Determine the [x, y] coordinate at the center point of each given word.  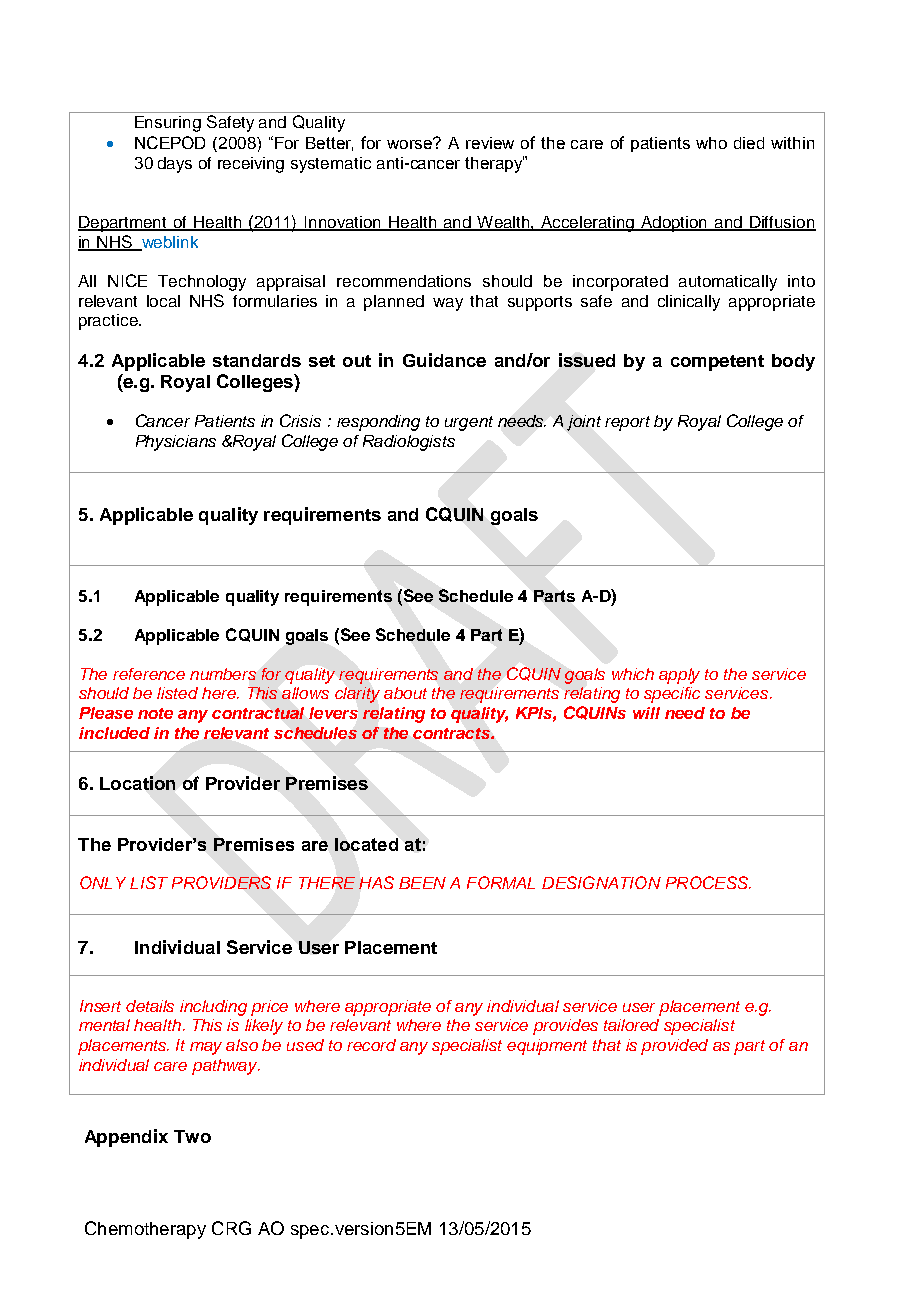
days [175, 165]
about [405, 693]
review [490, 143]
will [646, 713]
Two [192, 1136]
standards [257, 360]
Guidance [444, 360]
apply [679, 676]
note [155, 713]
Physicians [176, 443]
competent [717, 363]
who [711, 143]
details [150, 1006]
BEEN [422, 883]
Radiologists [409, 443]
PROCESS [708, 882]
